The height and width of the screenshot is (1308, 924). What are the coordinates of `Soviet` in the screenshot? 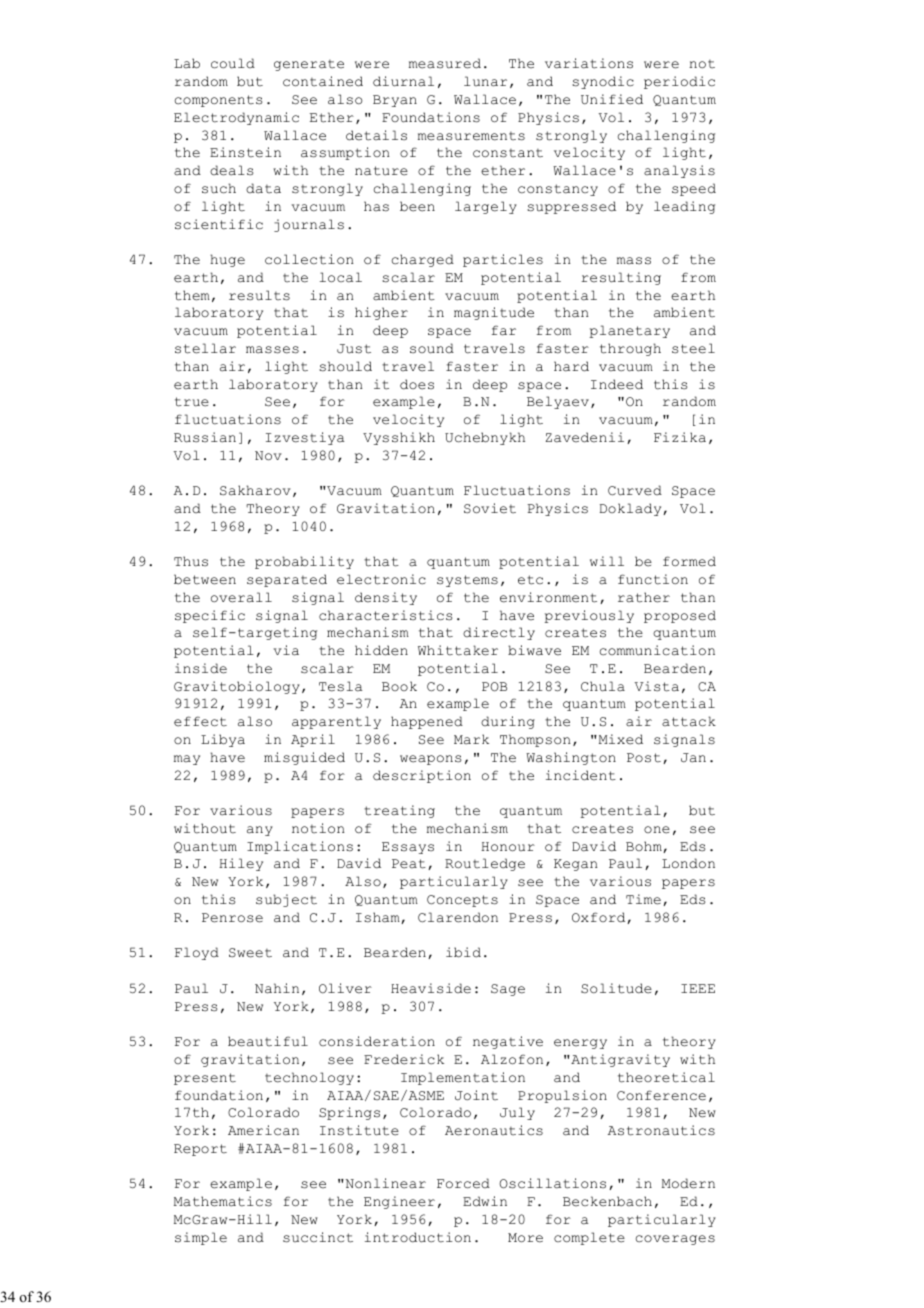 It's located at (490, 508).
